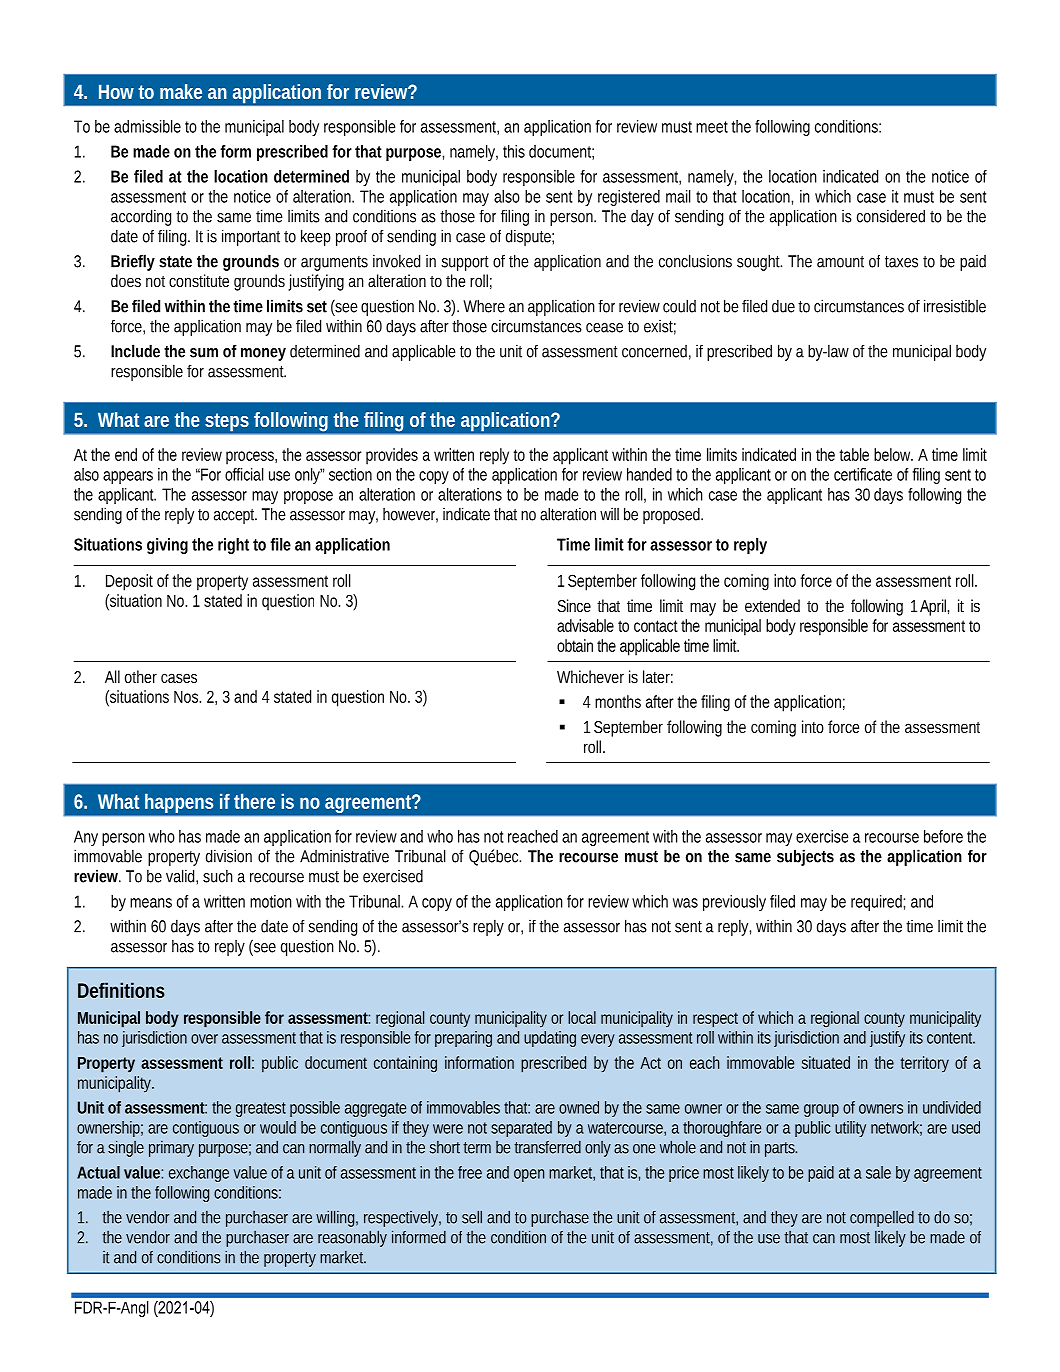  I want to click on extended, so click(772, 605).
